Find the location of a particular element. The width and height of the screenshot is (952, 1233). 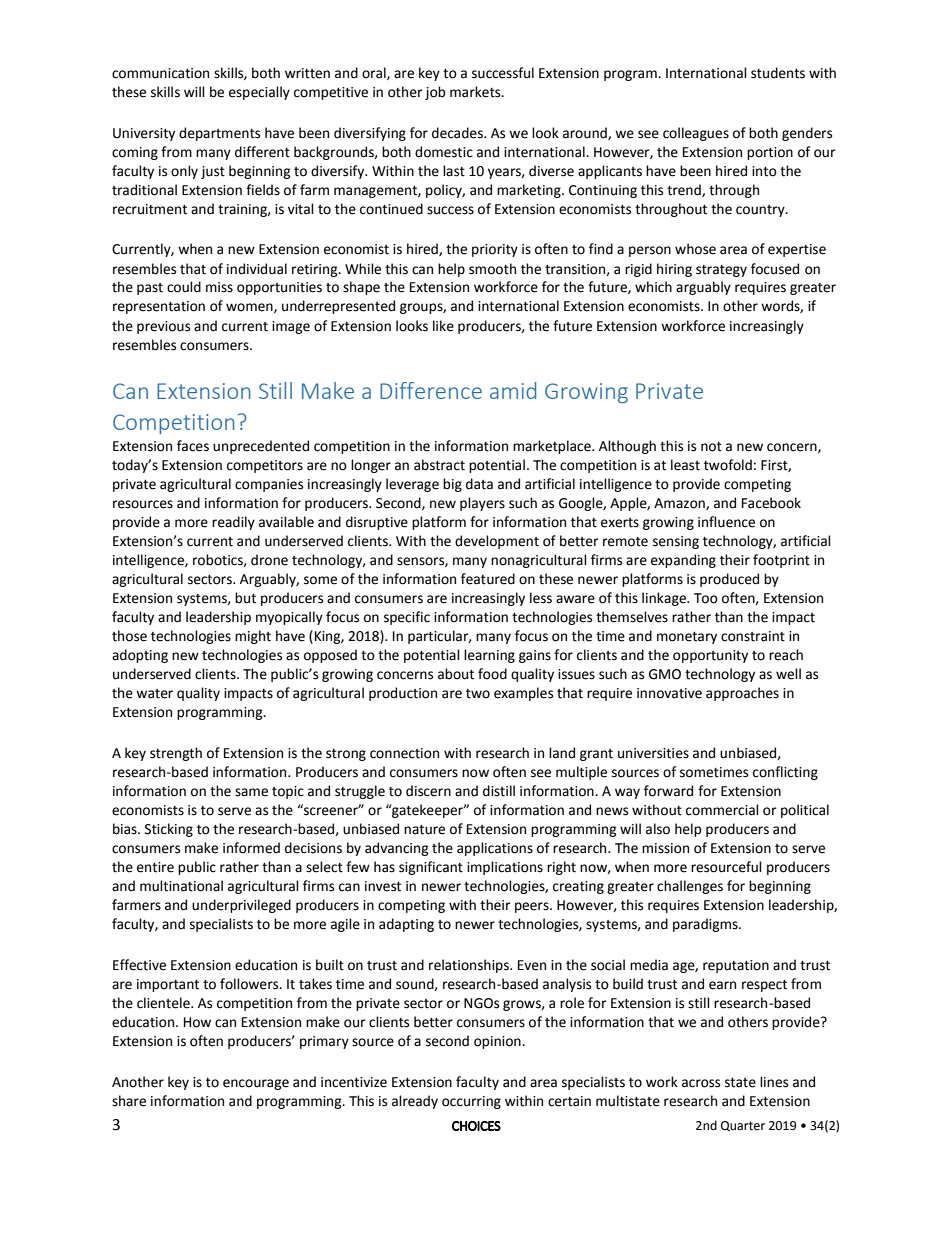

colleagues is located at coordinates (696, 134).
